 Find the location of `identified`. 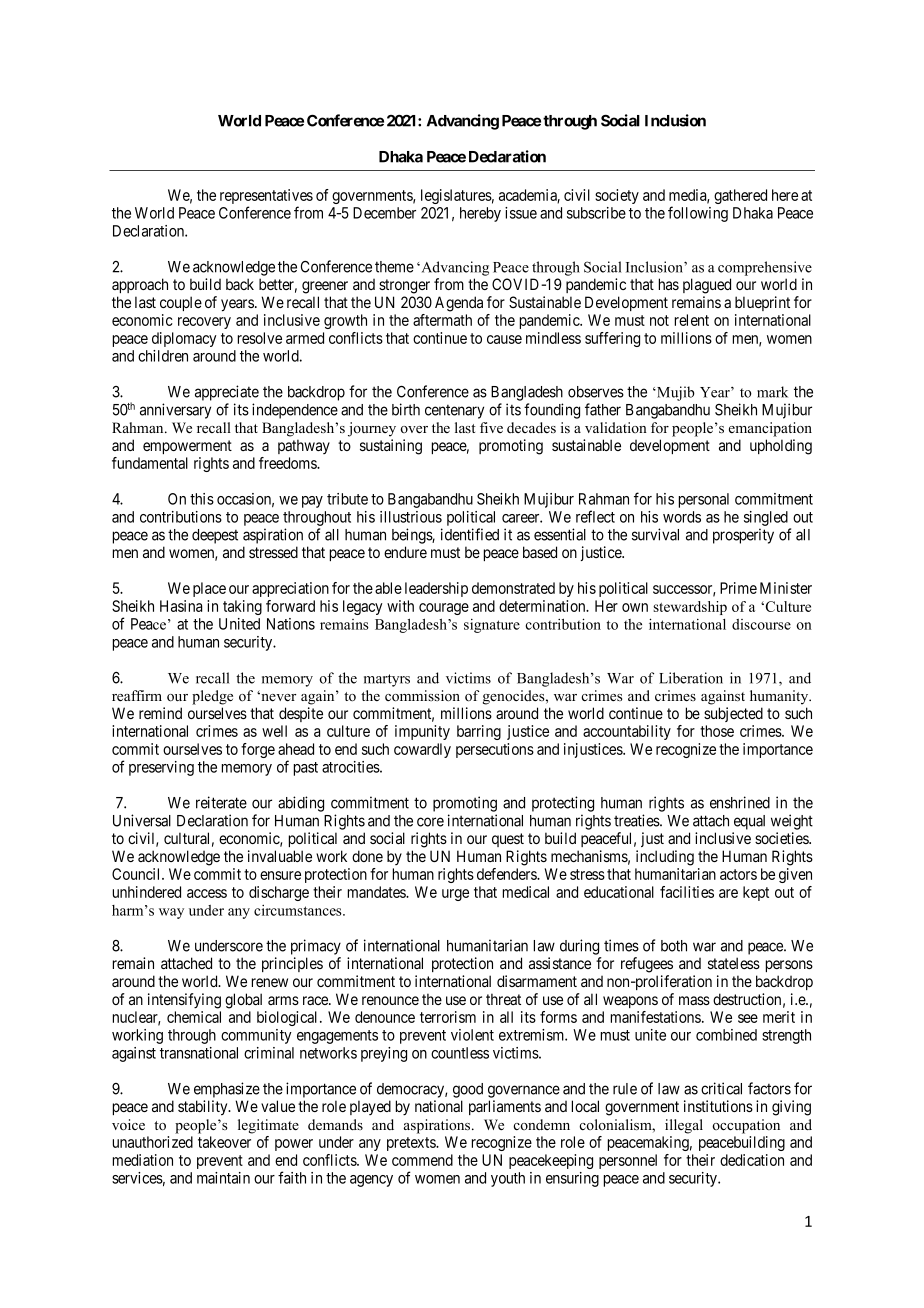

identified is located at coordinates (470, 534).
